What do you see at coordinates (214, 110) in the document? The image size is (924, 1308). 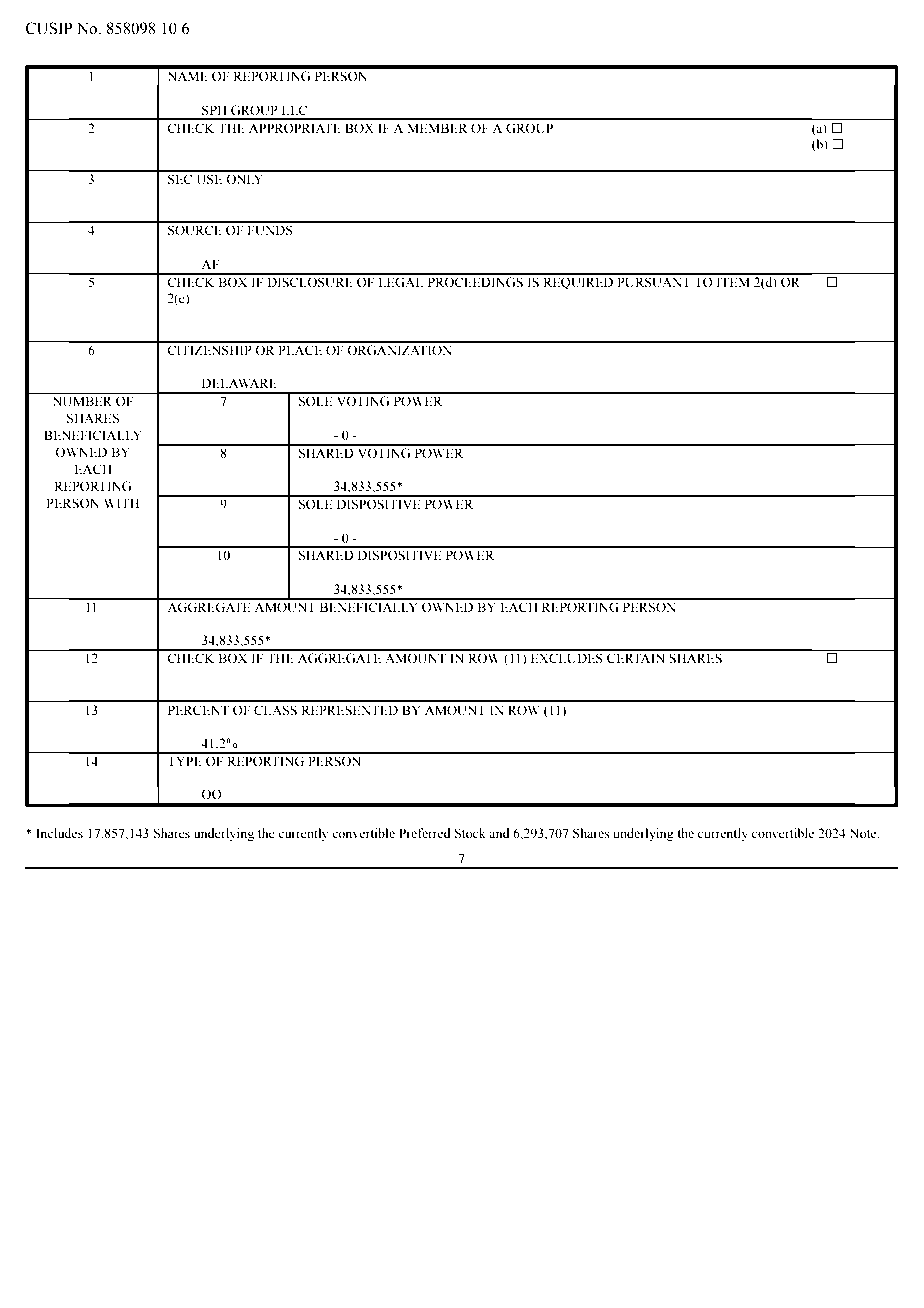 I see `SPH` at bounding box center [214, 110].
